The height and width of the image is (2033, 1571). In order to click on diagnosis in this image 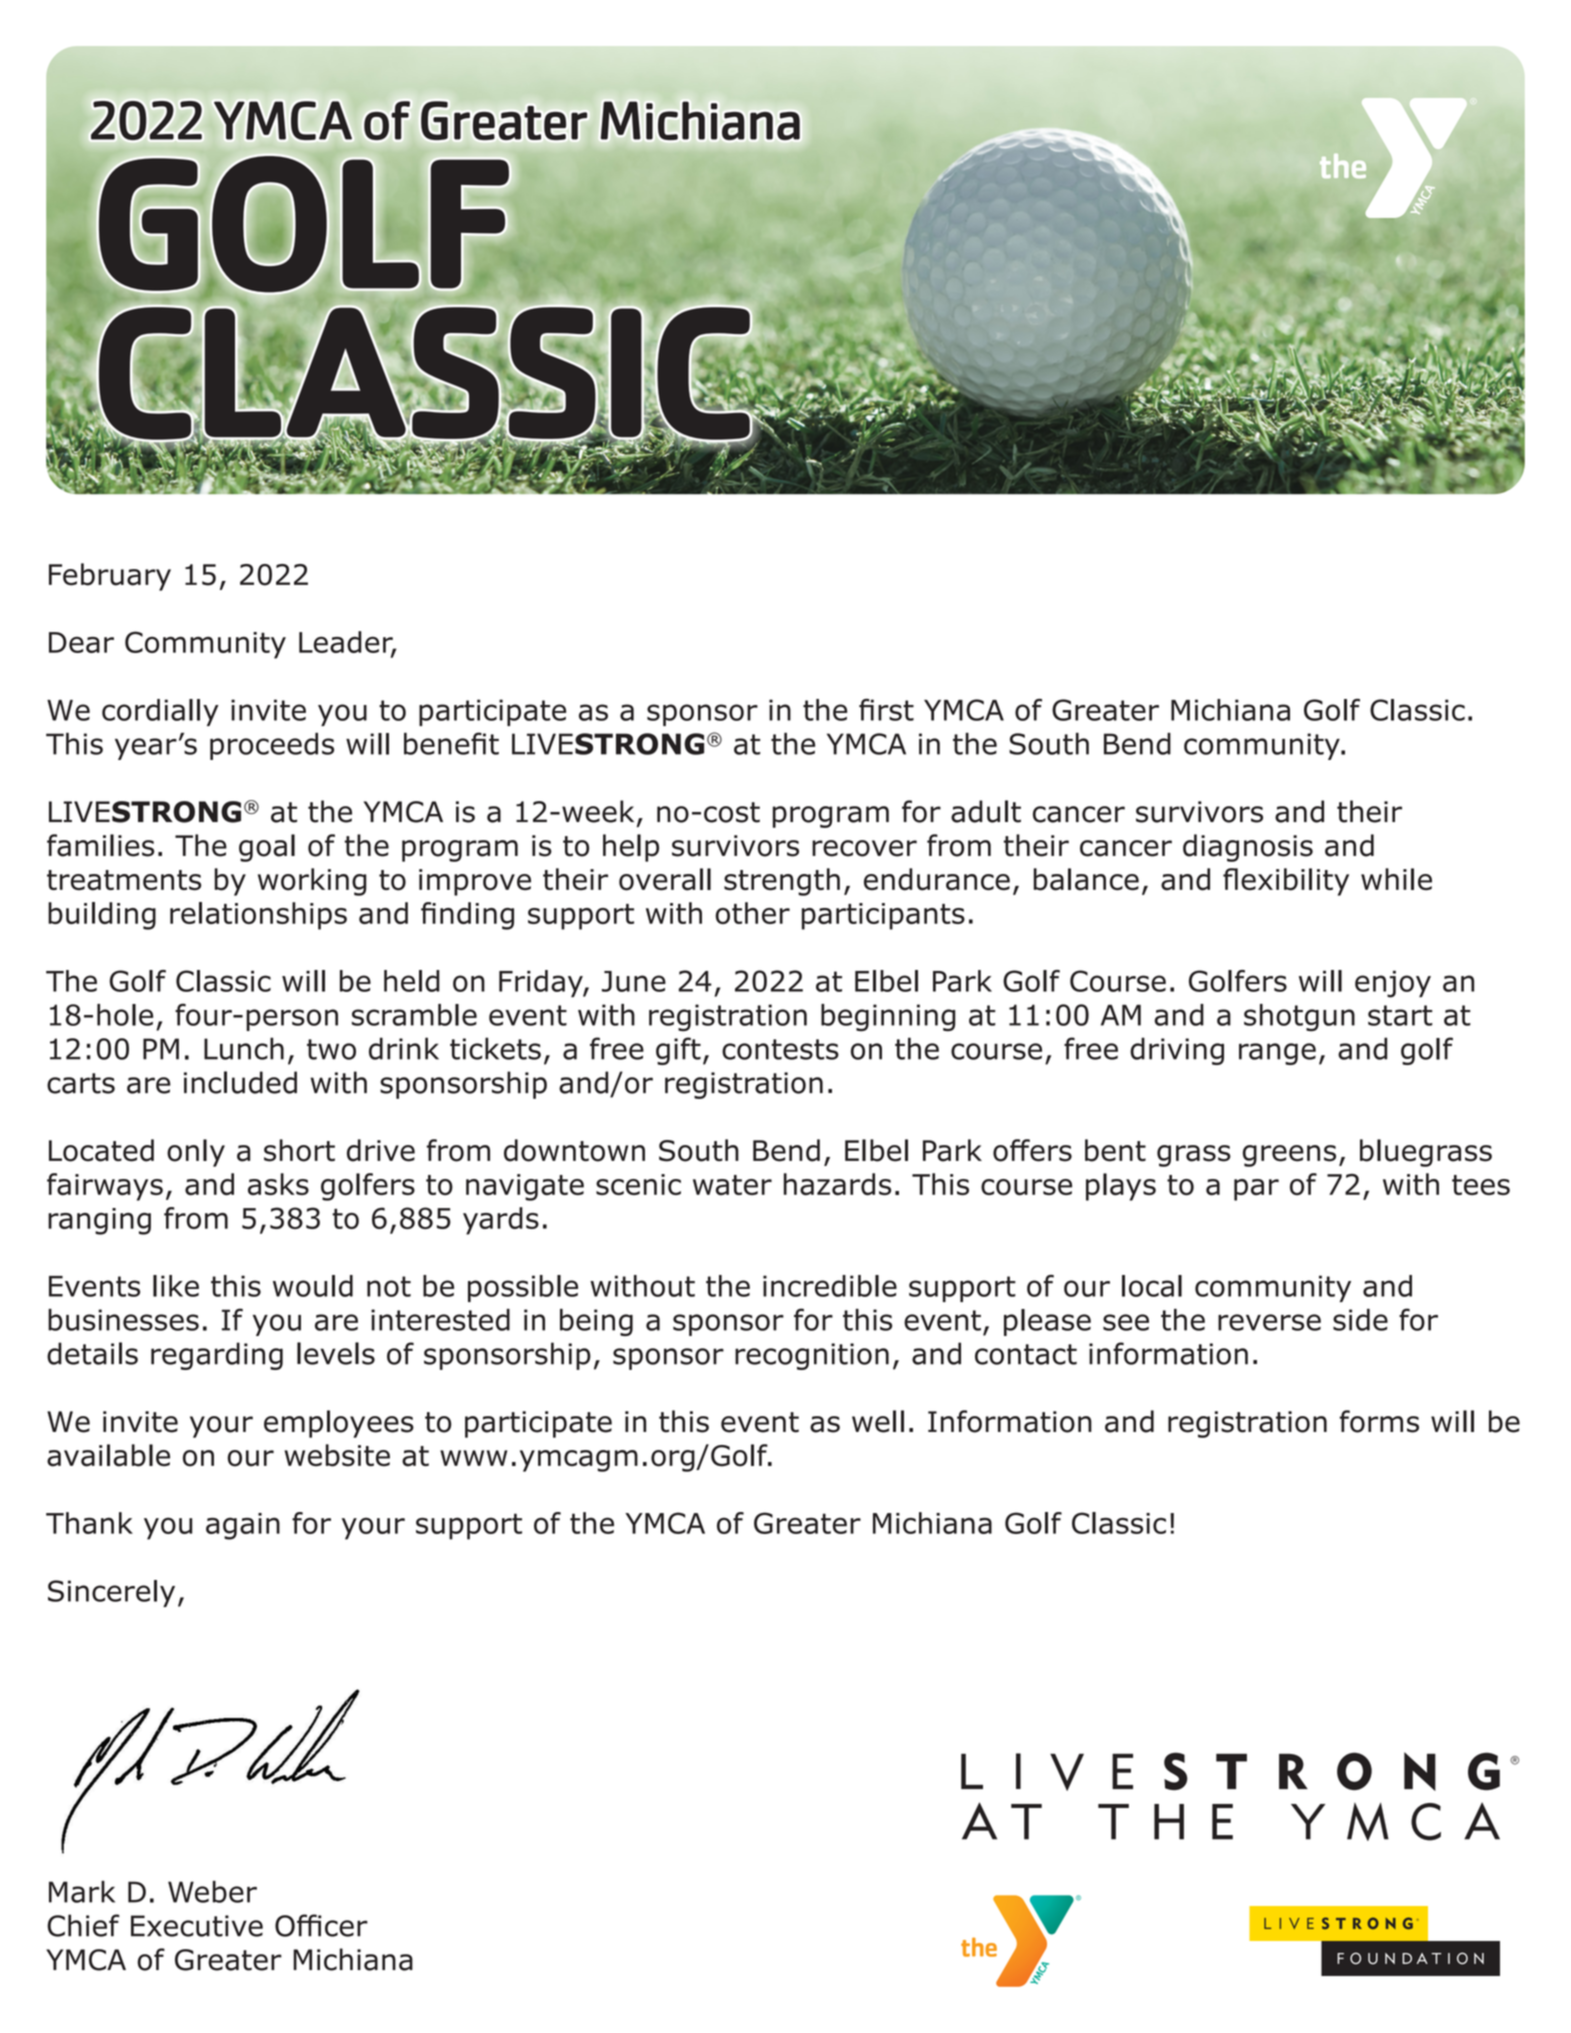, I will do `click(1248, 848)`.
